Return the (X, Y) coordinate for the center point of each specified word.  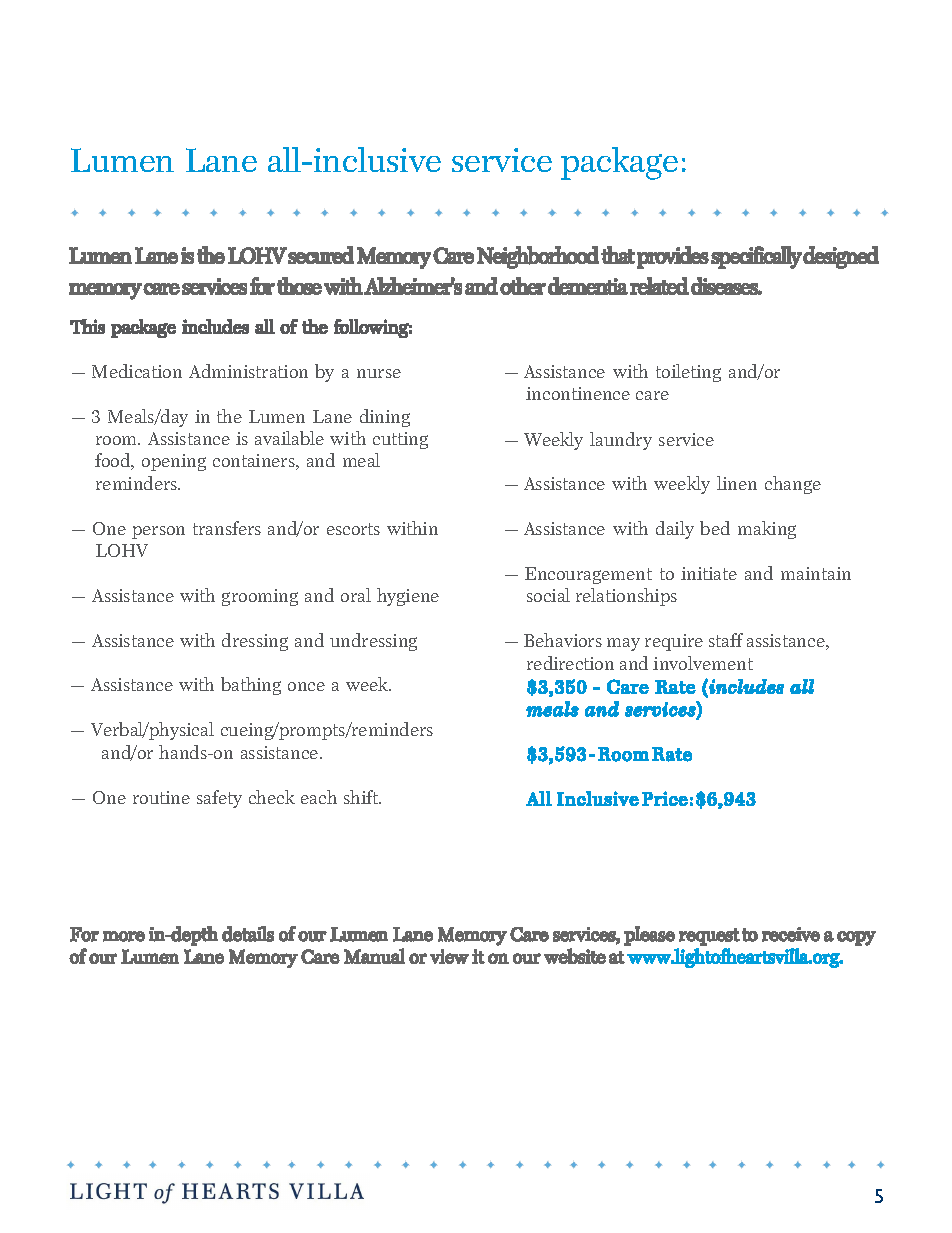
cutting (400, 440)
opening (174, 462)
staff (726, 640)
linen (737, 483)
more (124, 936)
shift (362, 797)
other (523, 286)
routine (161, 797)
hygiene (408, 597)
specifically (756, 257)
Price (665, 798)
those (299, 286)
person (158, 532)
